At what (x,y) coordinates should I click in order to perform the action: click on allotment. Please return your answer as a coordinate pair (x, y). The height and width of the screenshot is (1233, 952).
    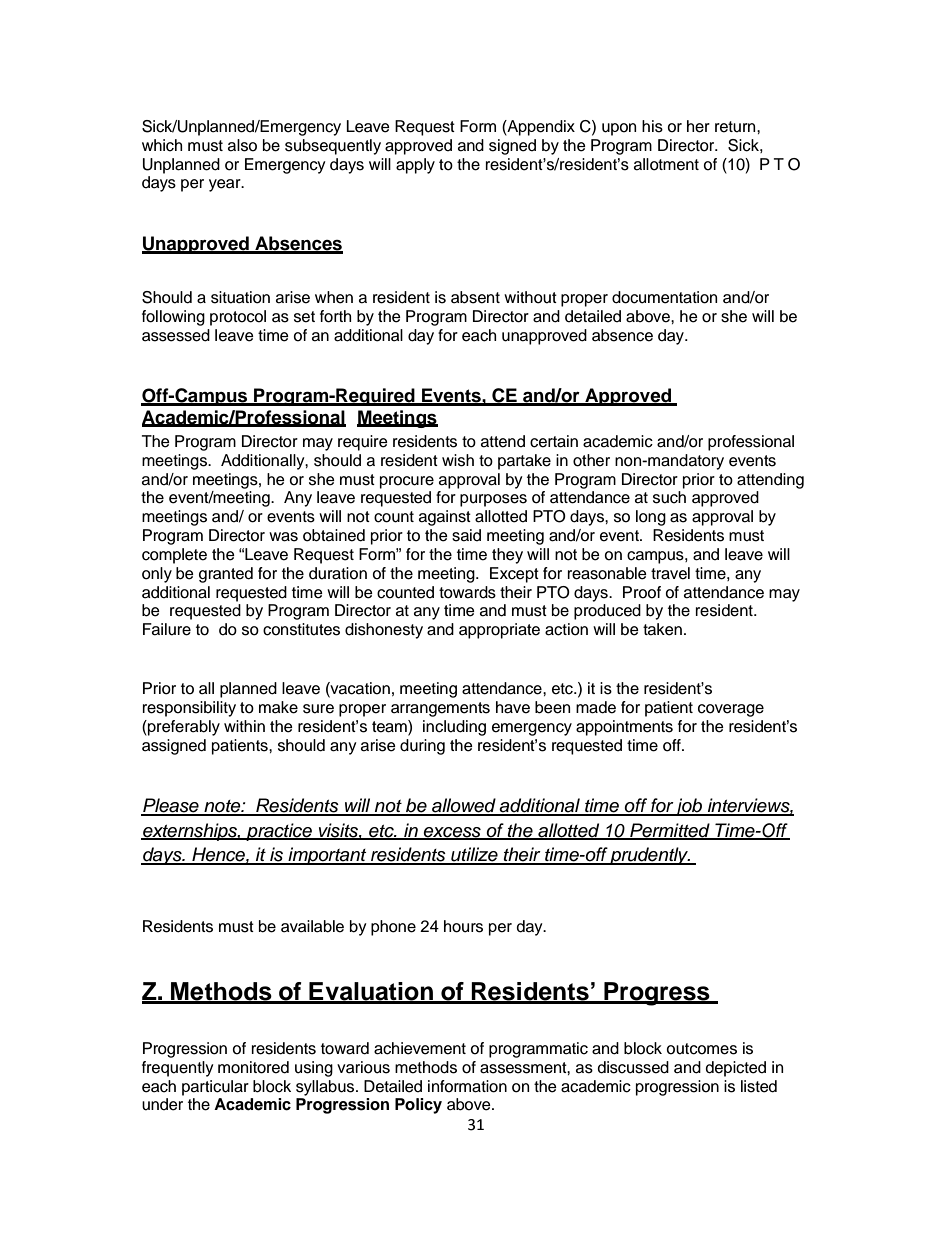
    Looking at the image, I should click on (666, 164).
